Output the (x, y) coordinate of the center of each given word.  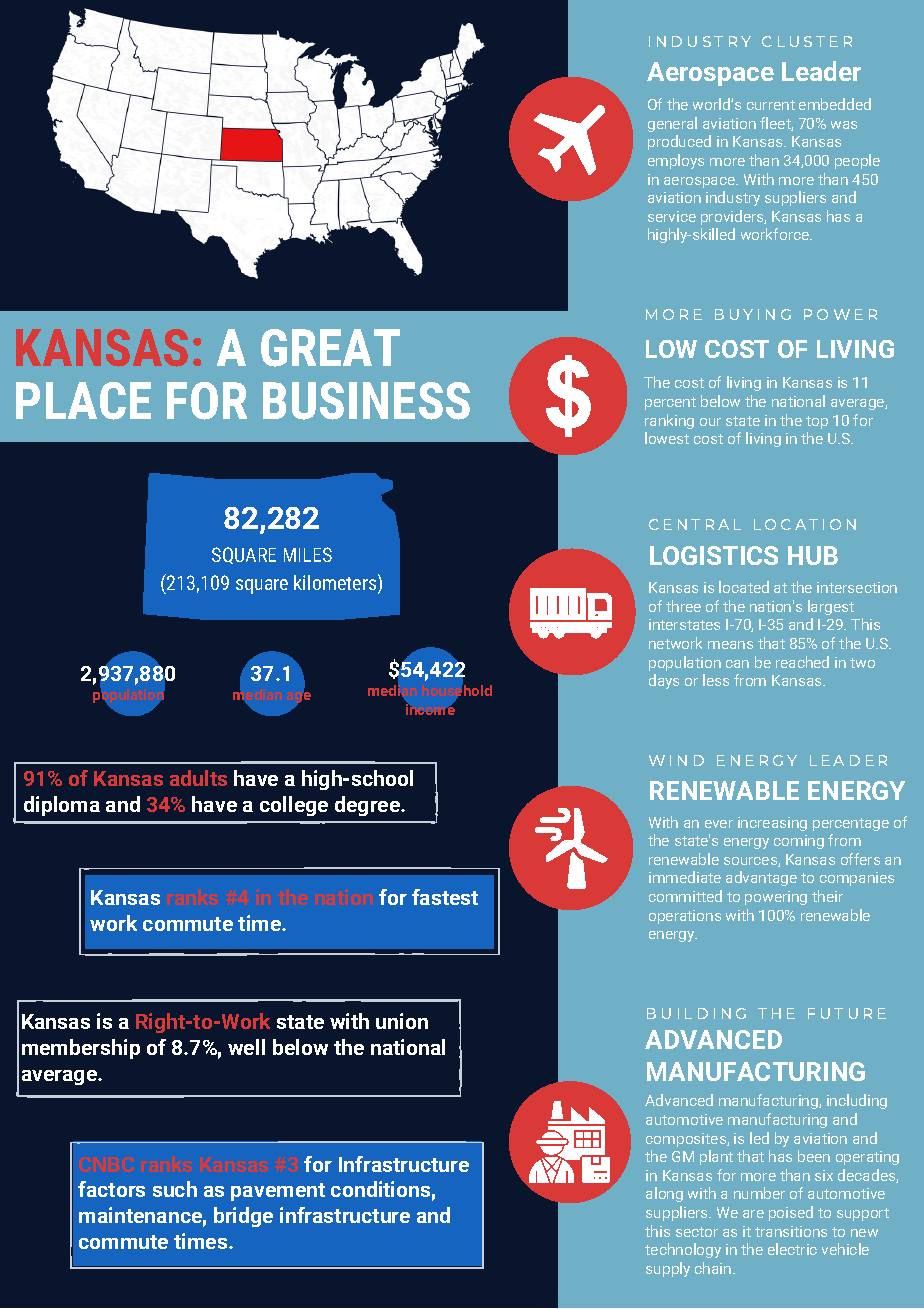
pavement (278, 1192)
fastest (445, 897)
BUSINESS (366, 401)
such (175, 1189)
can (737, 664)
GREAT (330, 348)
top (817, 422)
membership (81, 1049)
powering (776, 898)
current (771, 105)
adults (198, 778)
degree (369, 806)
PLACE (83, 401)
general (672, 124)
